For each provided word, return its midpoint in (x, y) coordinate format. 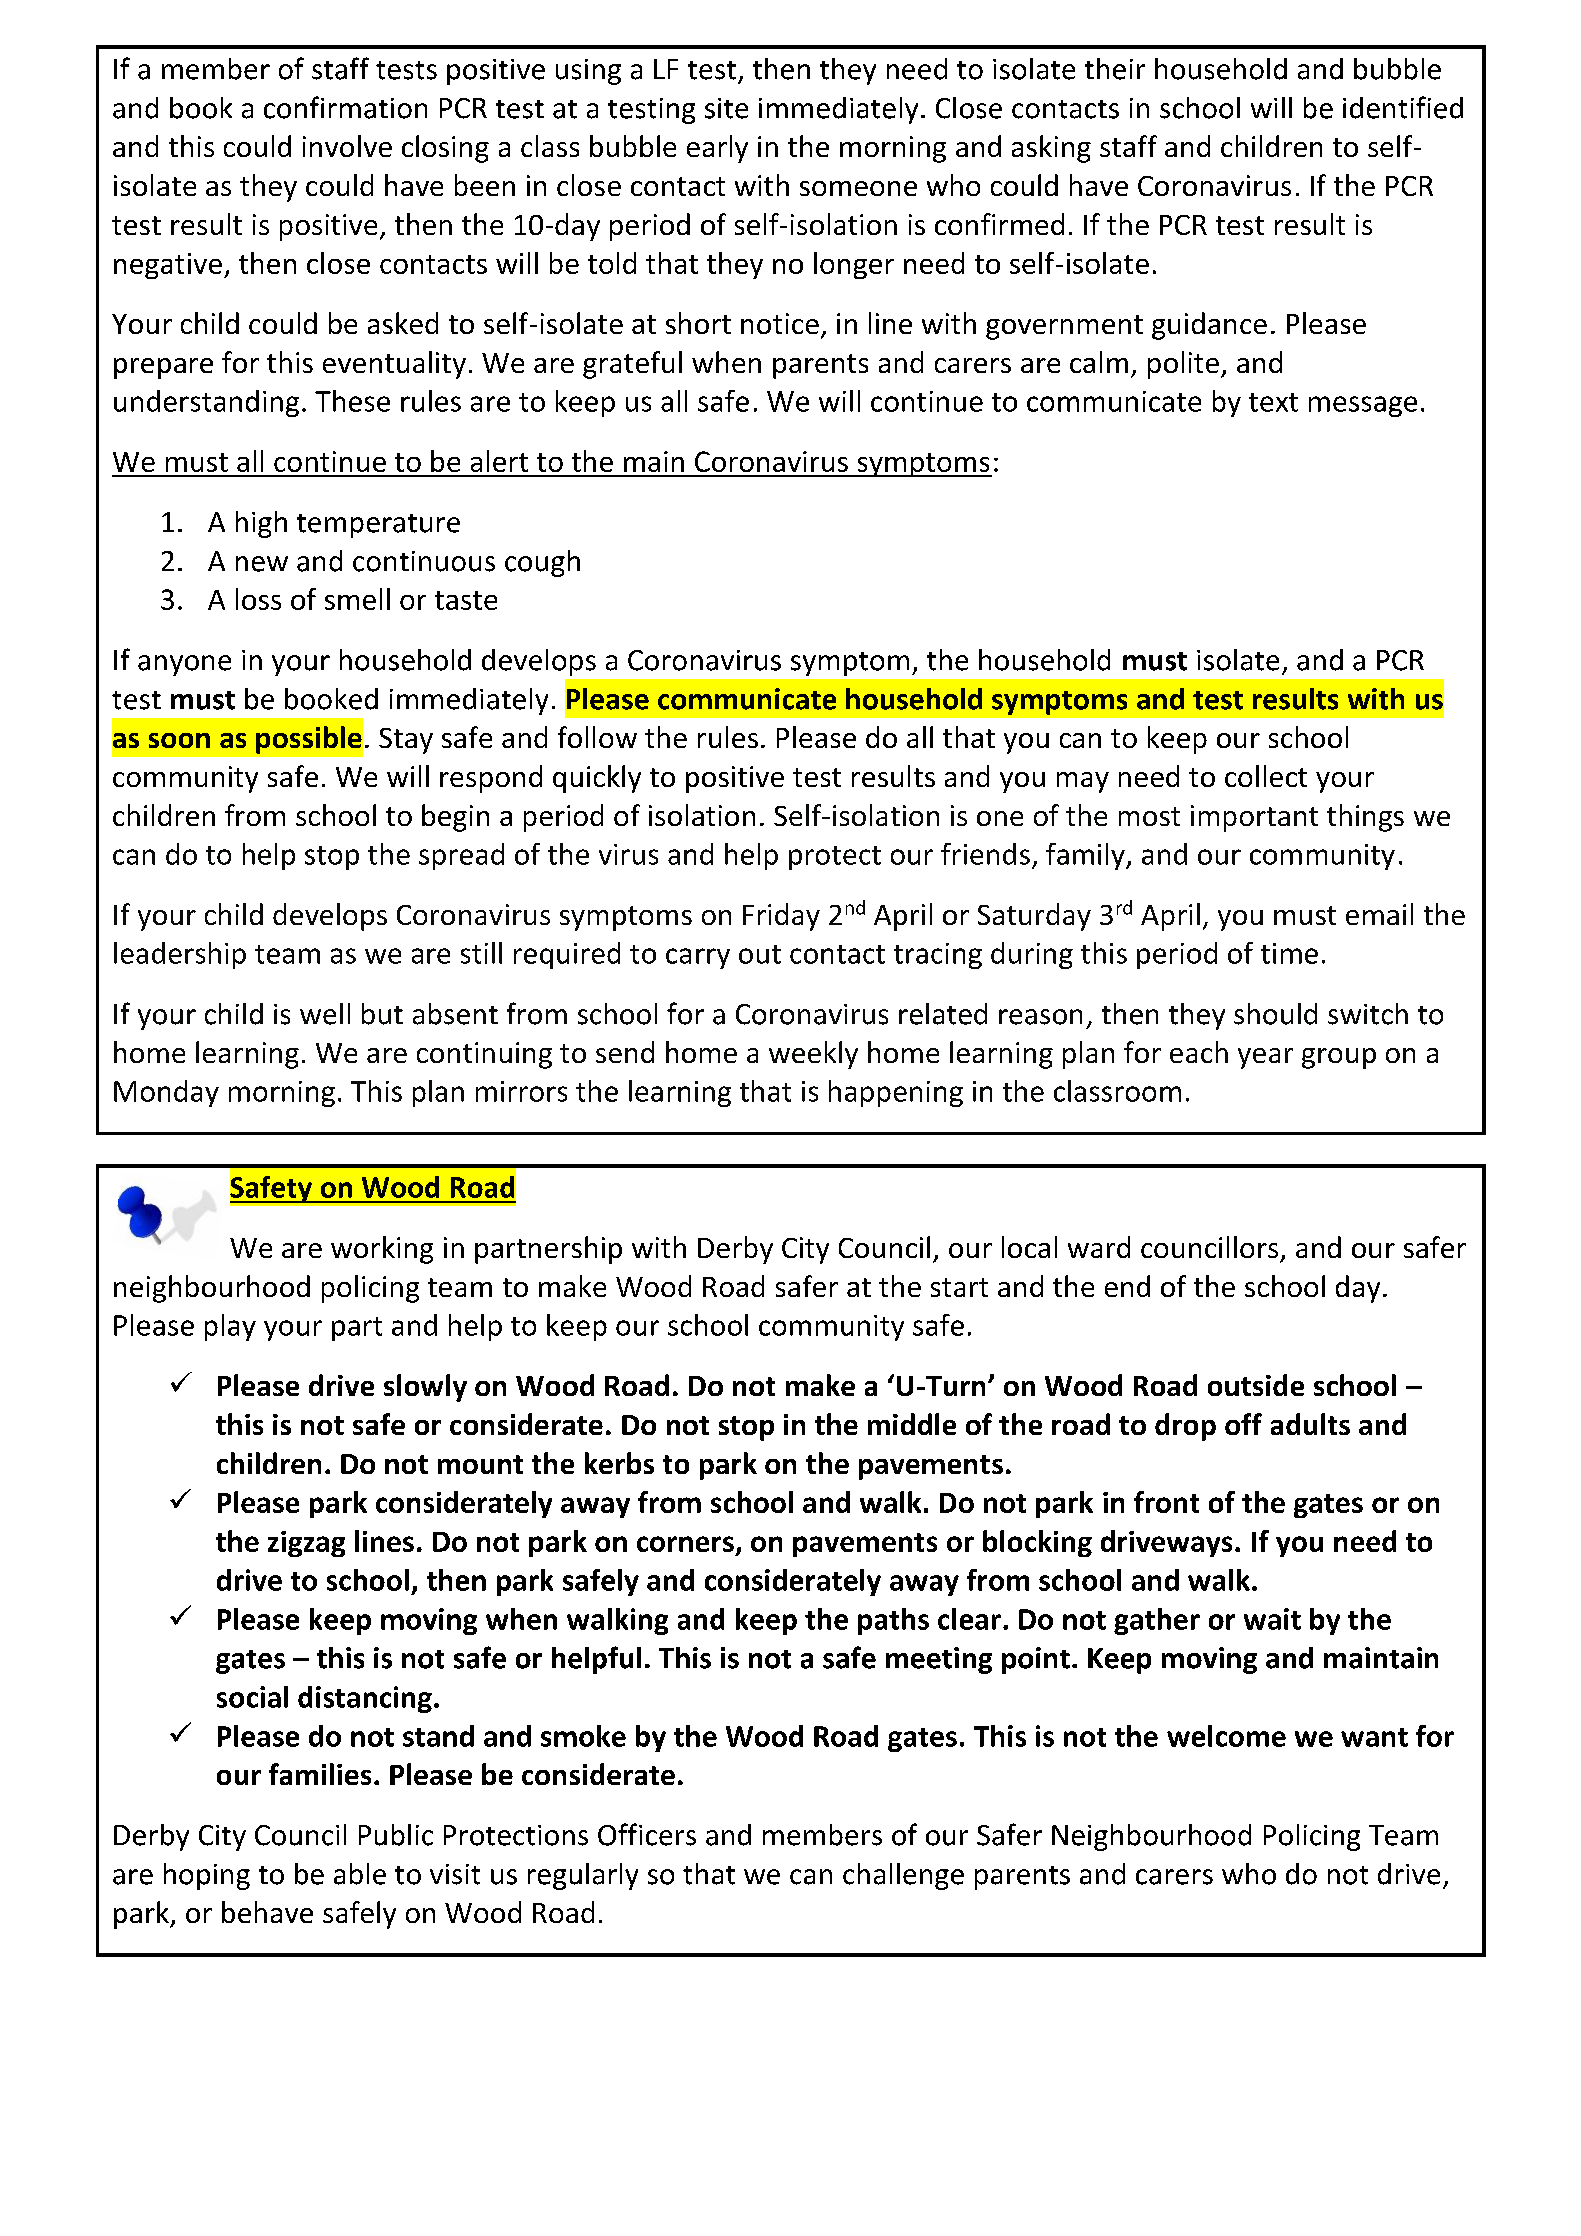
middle (912, 1424)
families (320, 1774)
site (726, 108)
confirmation (345, 107)
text (1273, 402)
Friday (781, 917)
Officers (647, 1834)
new (262, 564)
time (1289, 953)
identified (1403, 107)
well (325, 1014)
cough (542, 563)
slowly (425, 1388)
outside (1256, 1385)
